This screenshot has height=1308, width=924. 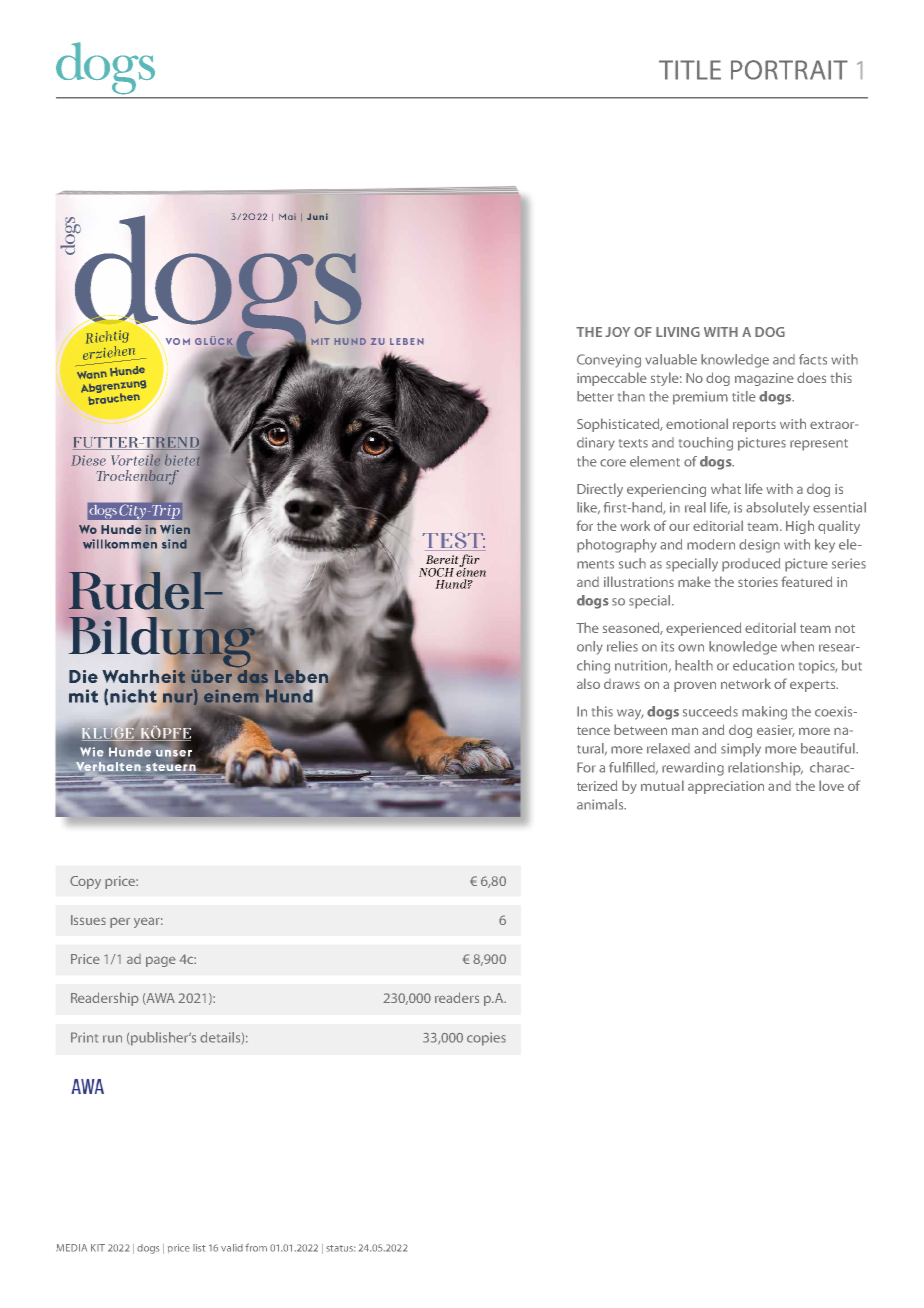 What do you see at coordinates (436, 572) in the screenshot?
I see `NOCH` at bounding box center [436, 572].
